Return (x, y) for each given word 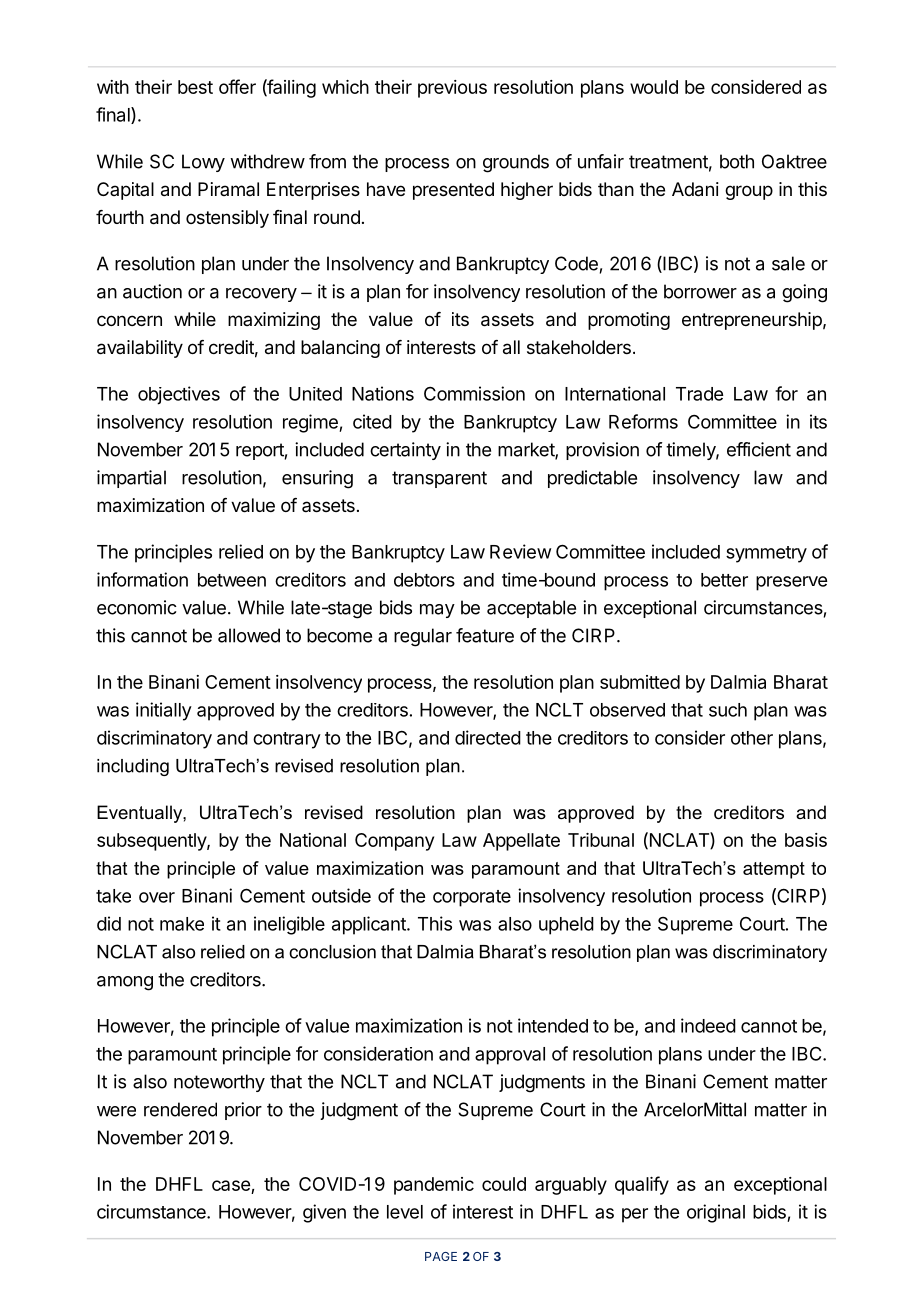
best (195, 87)
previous (452, 89)
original (716, 1213)
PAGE (441, 1256)
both (737, 161)
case (231, 1185)
